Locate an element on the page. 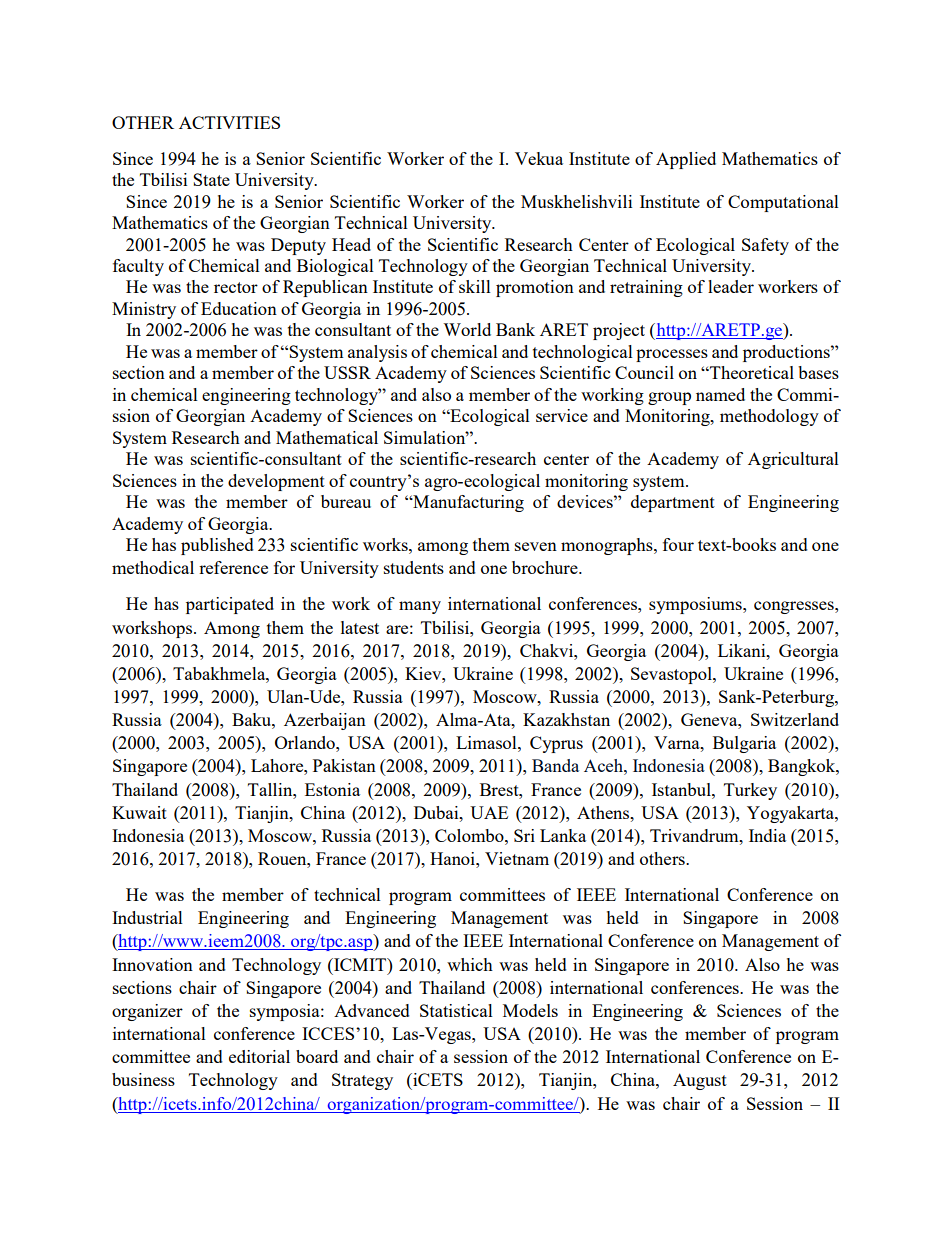 This image has width=952, height=1233. Applied is located at coordinates (686, 160).
